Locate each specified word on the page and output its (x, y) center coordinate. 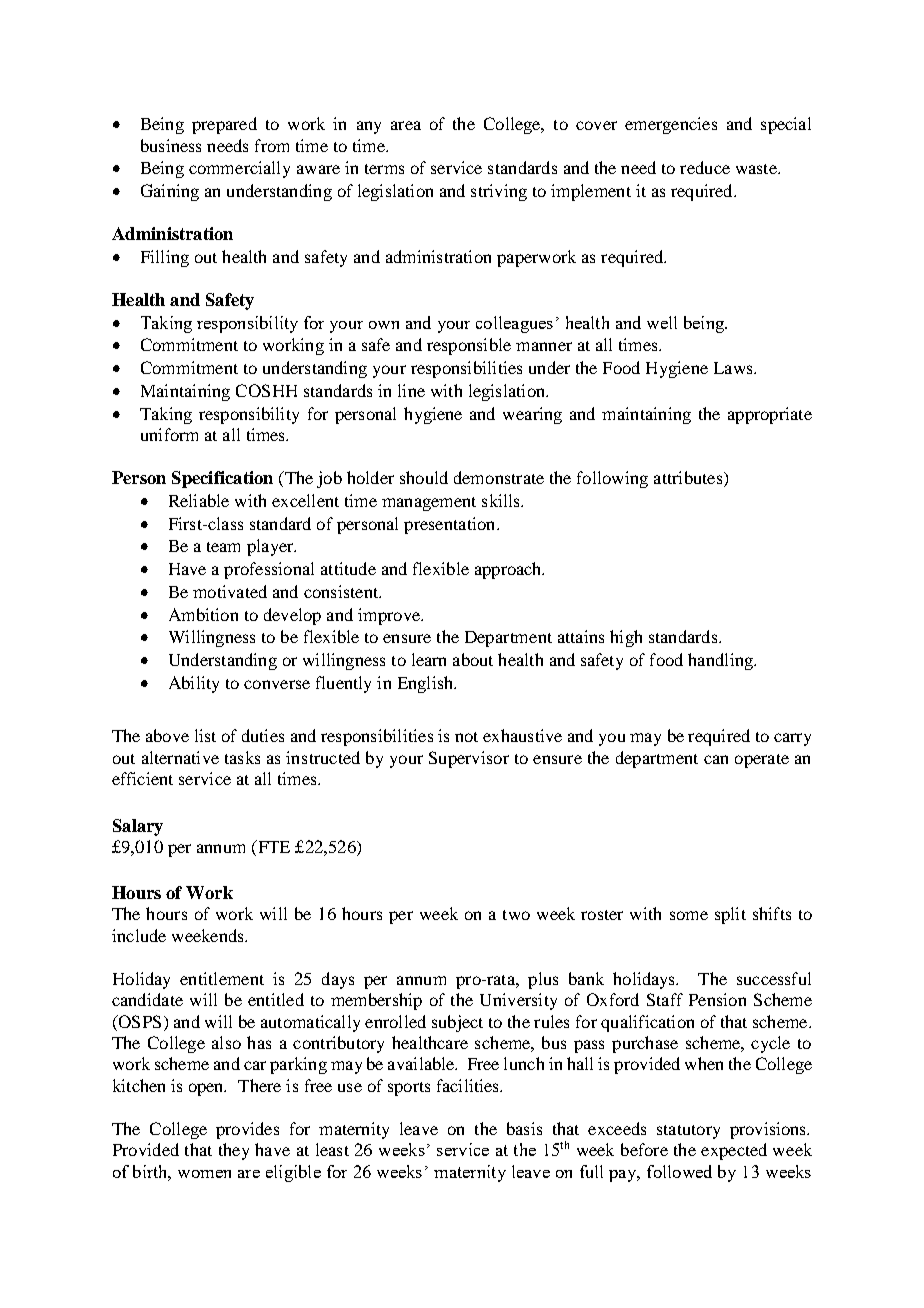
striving (499, 192)
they (234, 1151)
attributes (688, 477)
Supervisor (469, 759)
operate (762, 761)
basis (524, 1128)
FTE (272, 846)
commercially (239, 169)
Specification (222, 479)
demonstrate (499, 477)
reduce (705, 167)
